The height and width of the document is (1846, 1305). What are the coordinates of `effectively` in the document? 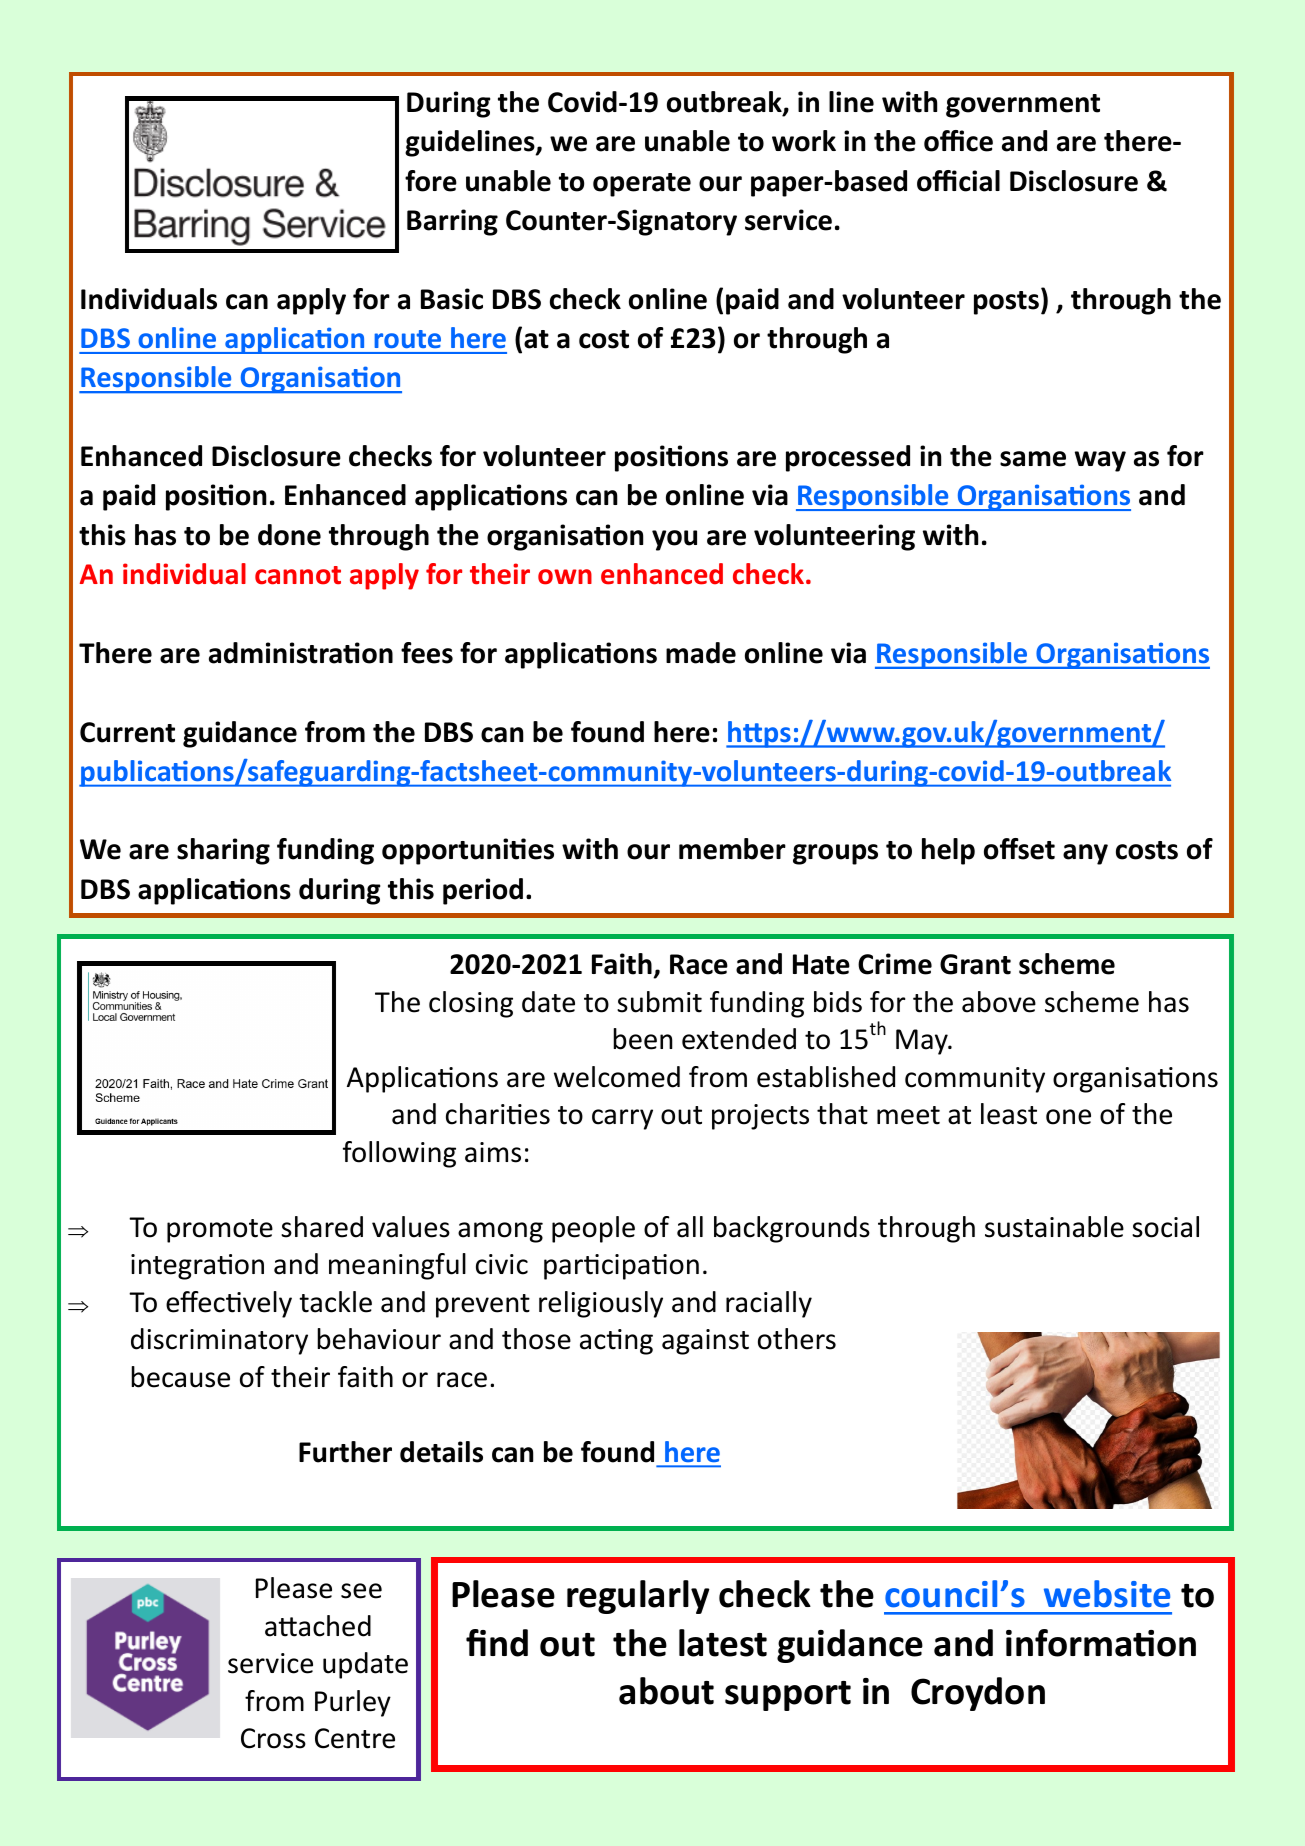 It's located at (229, 1304).
